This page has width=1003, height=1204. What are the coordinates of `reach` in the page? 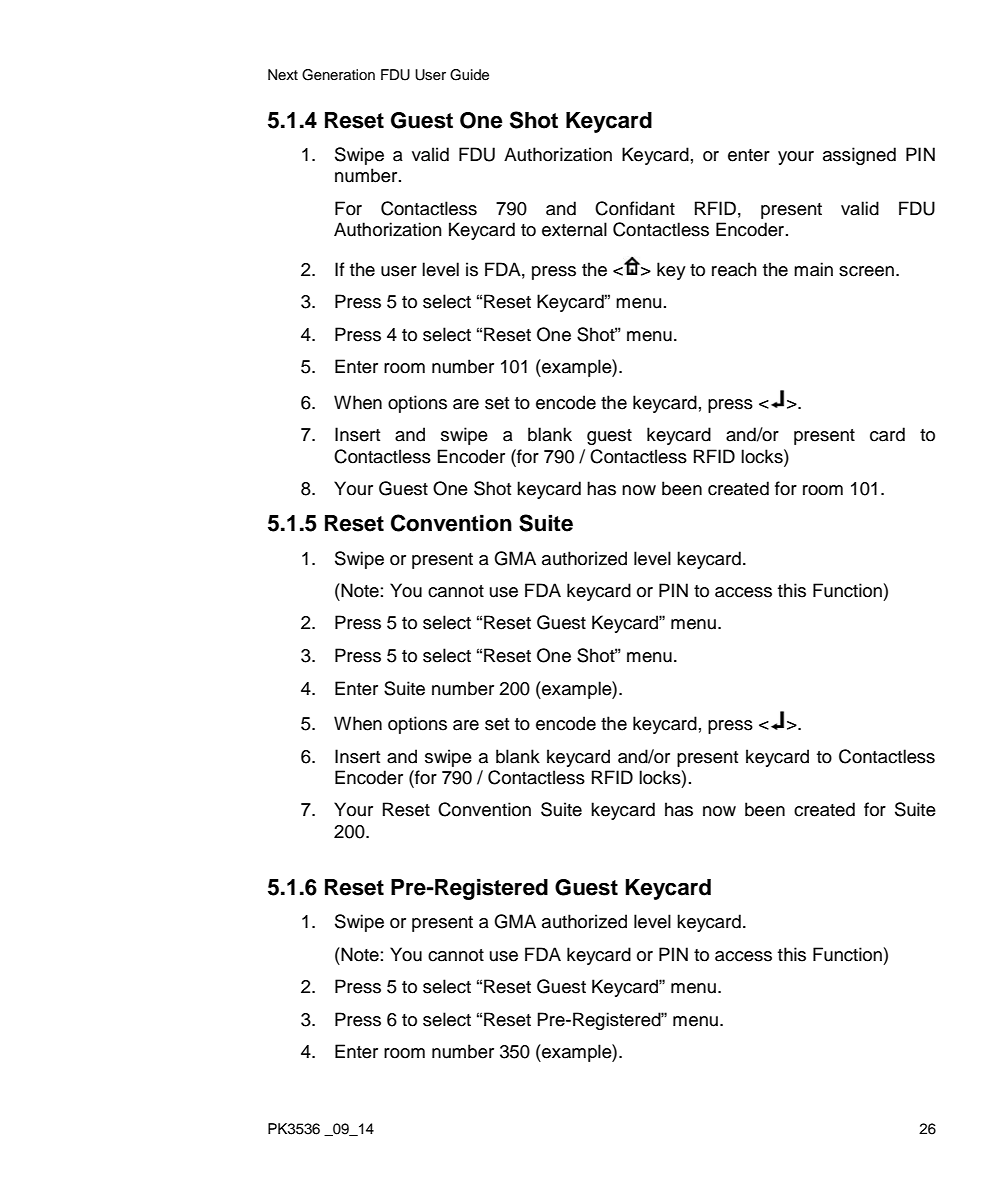 It's located at (734, 269).
